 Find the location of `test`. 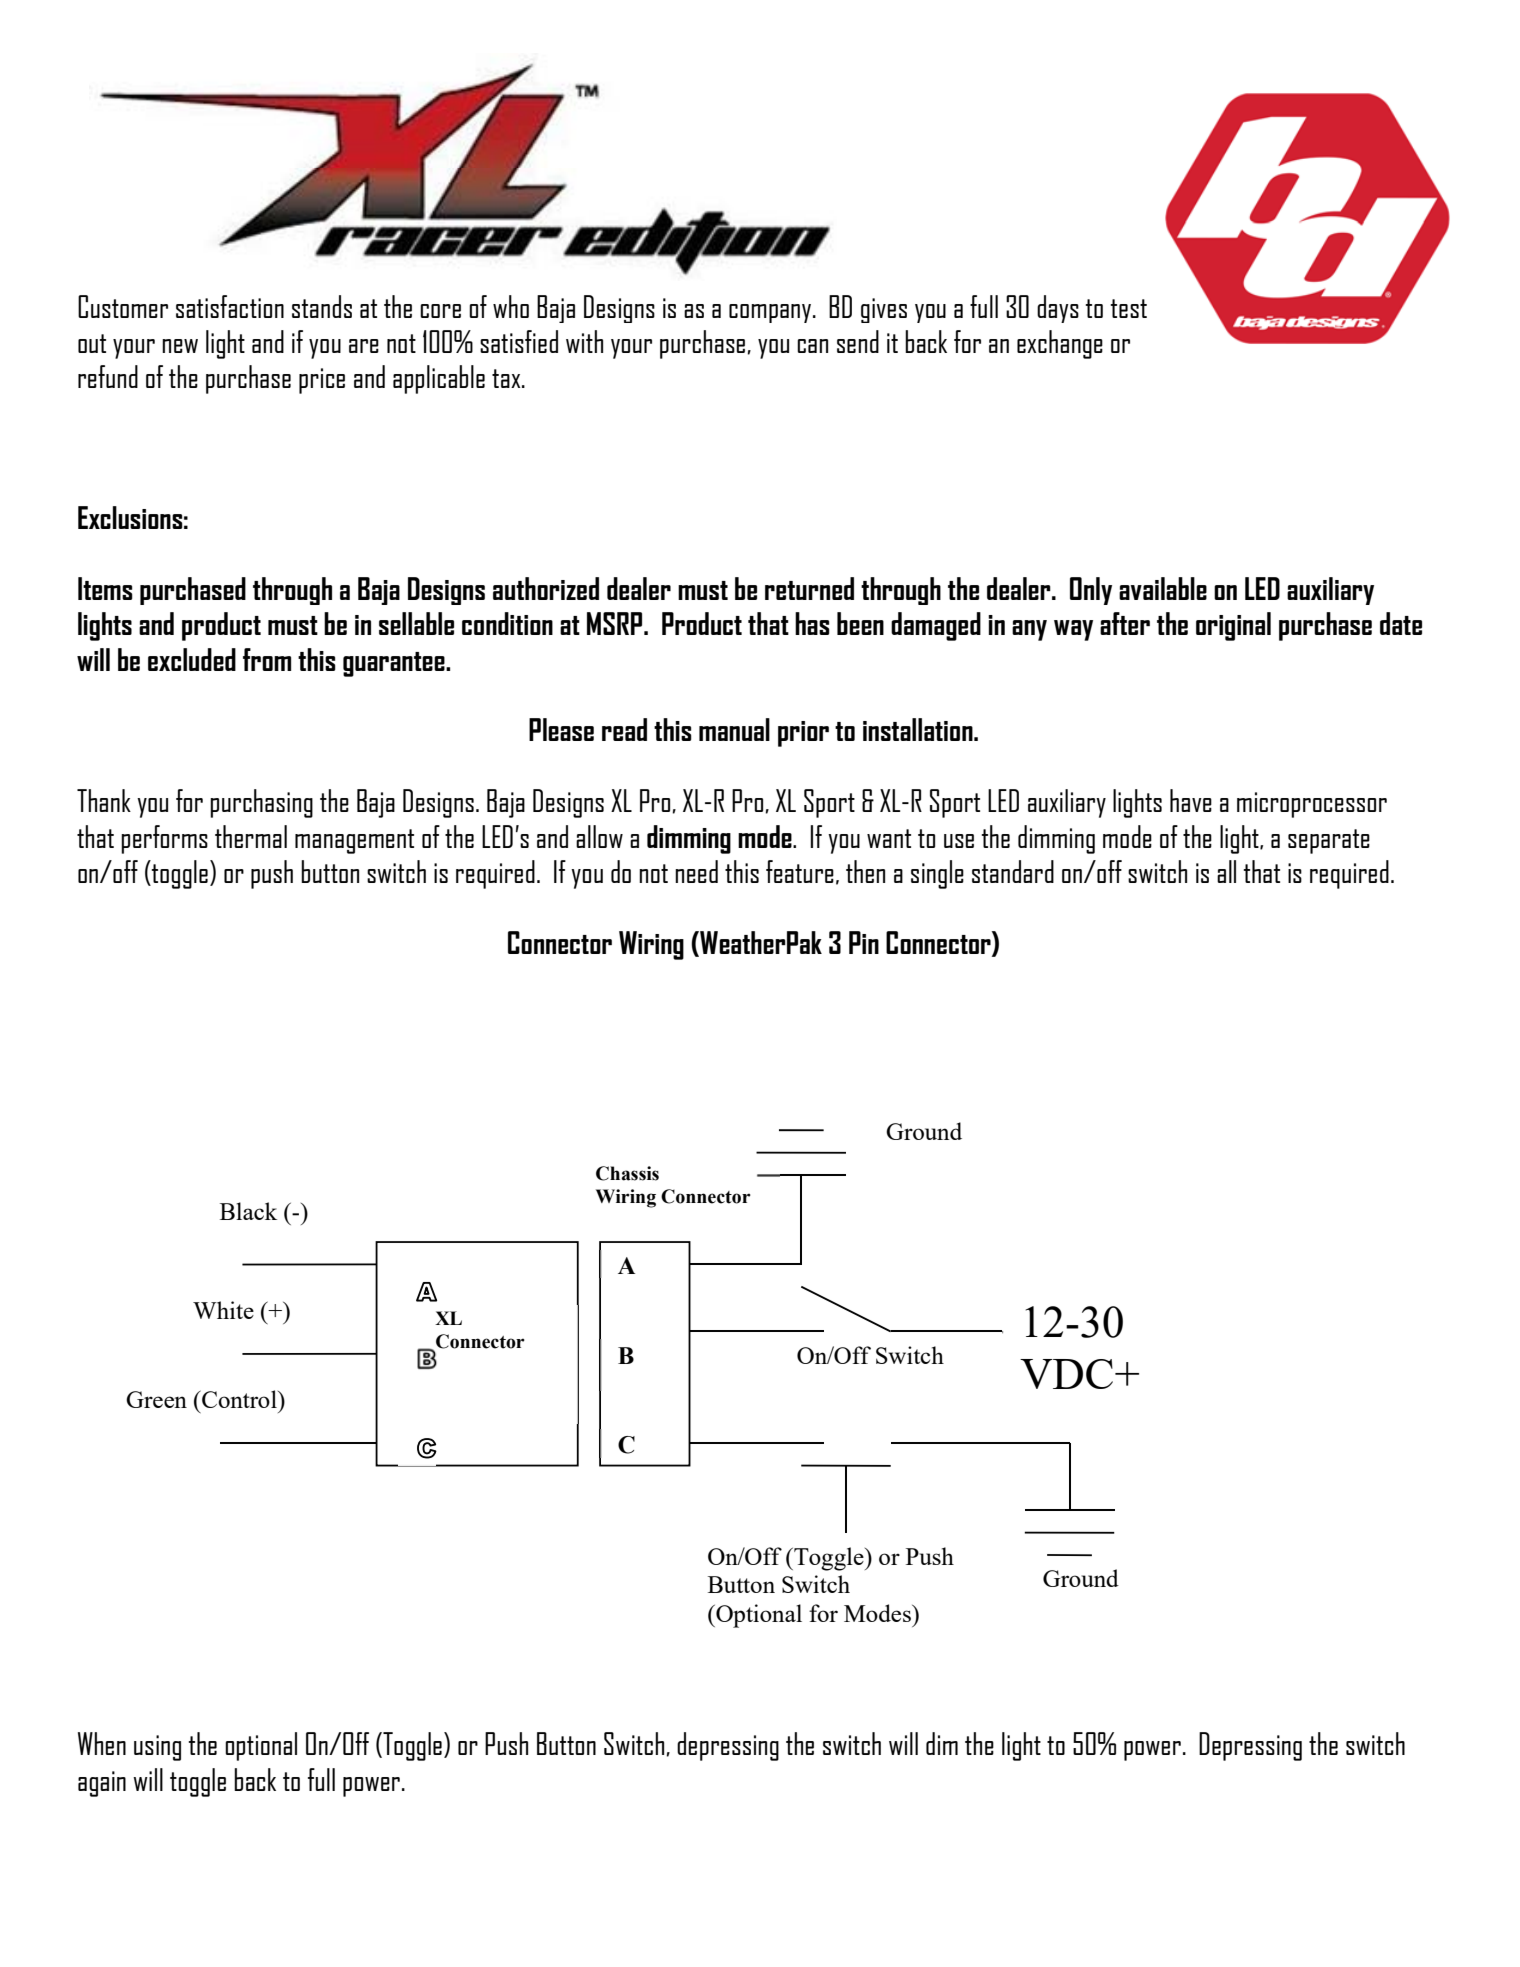

test is located at coordinates (1129, 308).
